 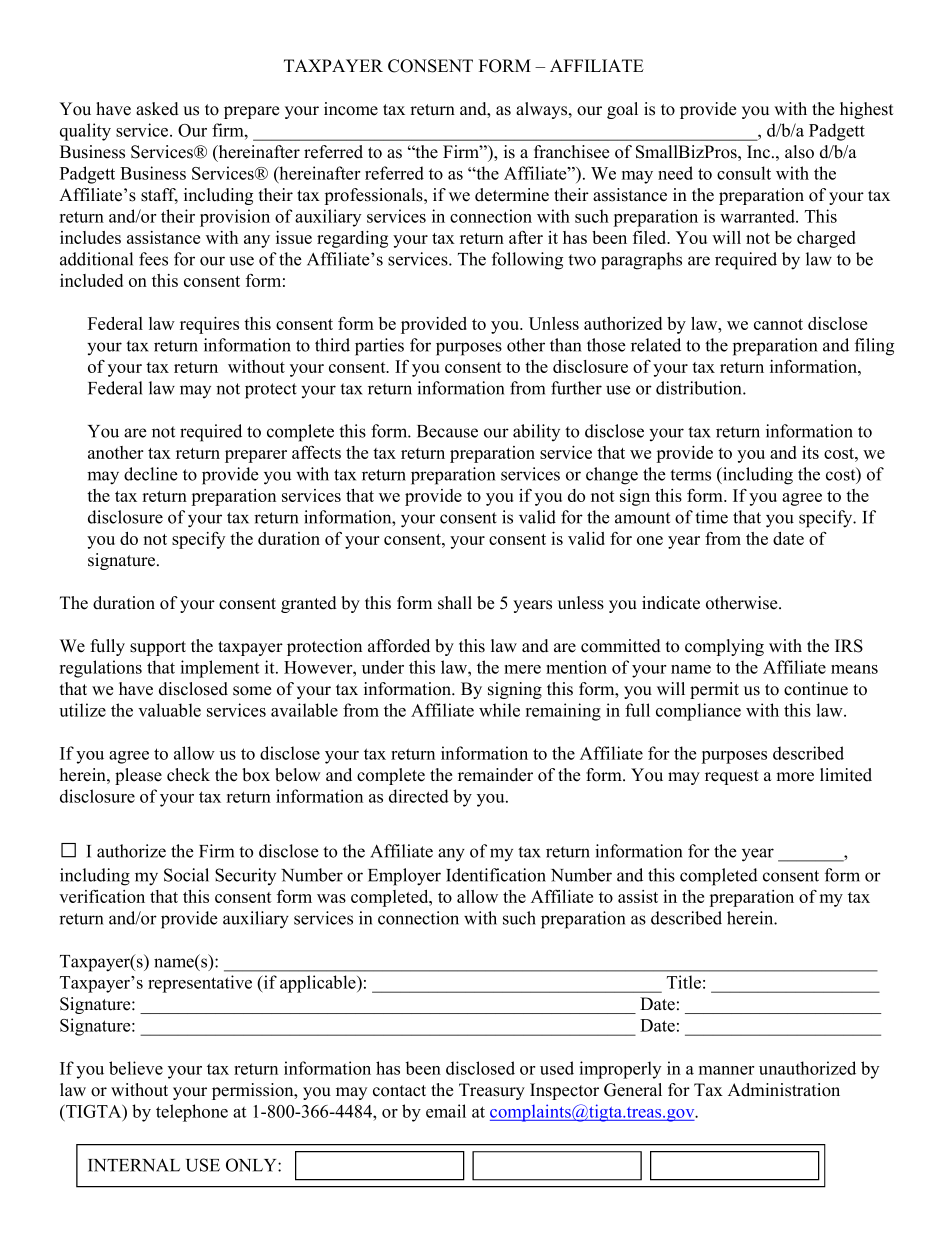 What do you see at coordinates (446, 1111) in the screenshot?
I see `email` at bounding box center [446, 1111].
